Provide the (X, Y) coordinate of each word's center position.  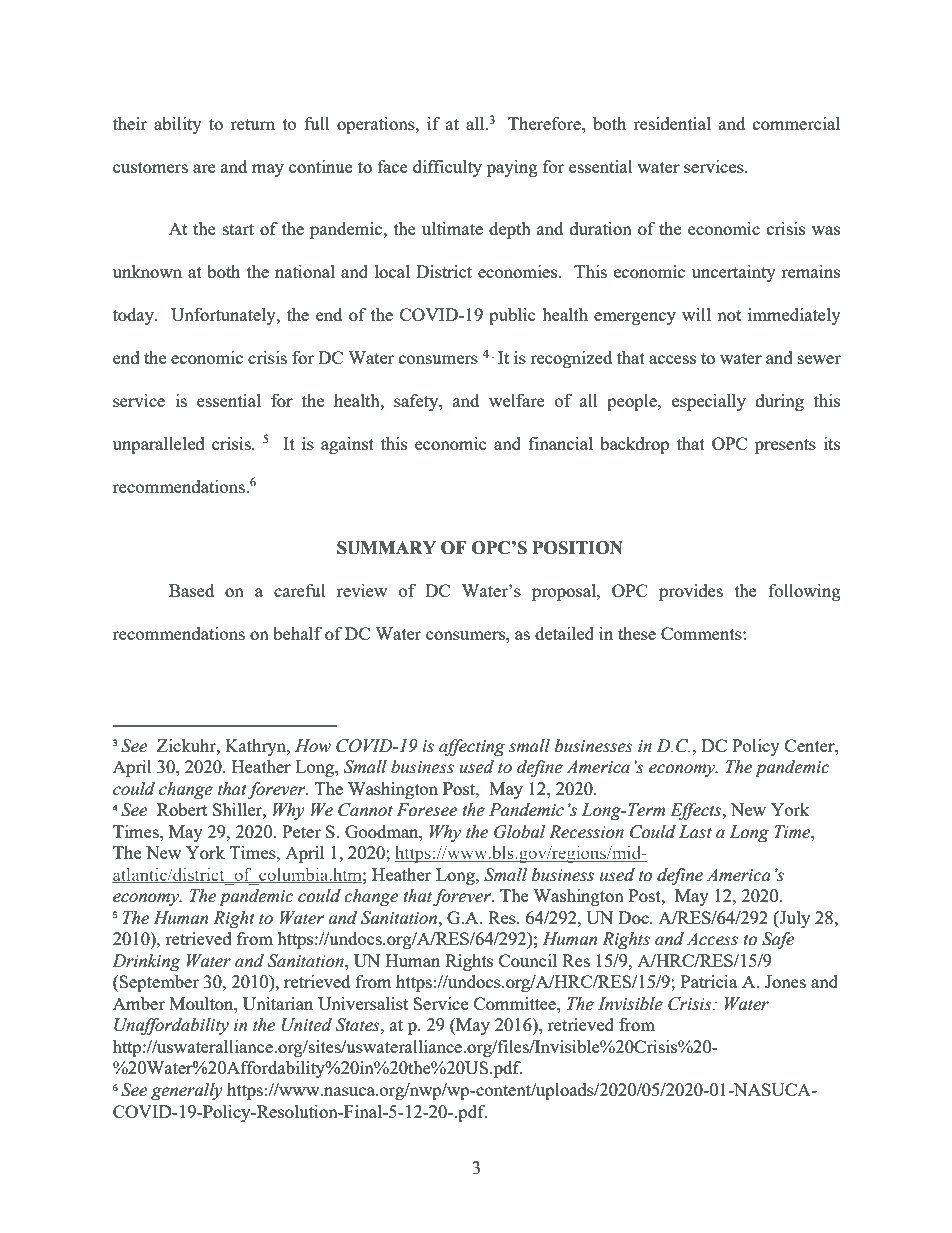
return (253, 124)
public (512, 316)
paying (512, 168)
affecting (472, 747)
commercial (796, 123)
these (637, 633)
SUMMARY (386, 548)
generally (187, 1091)
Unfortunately (224, 316)
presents (785, 446)
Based (191, 590)
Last (695, 832)
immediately (794, 316)
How (313, 746)
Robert (182, 809)
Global (519, 832)
